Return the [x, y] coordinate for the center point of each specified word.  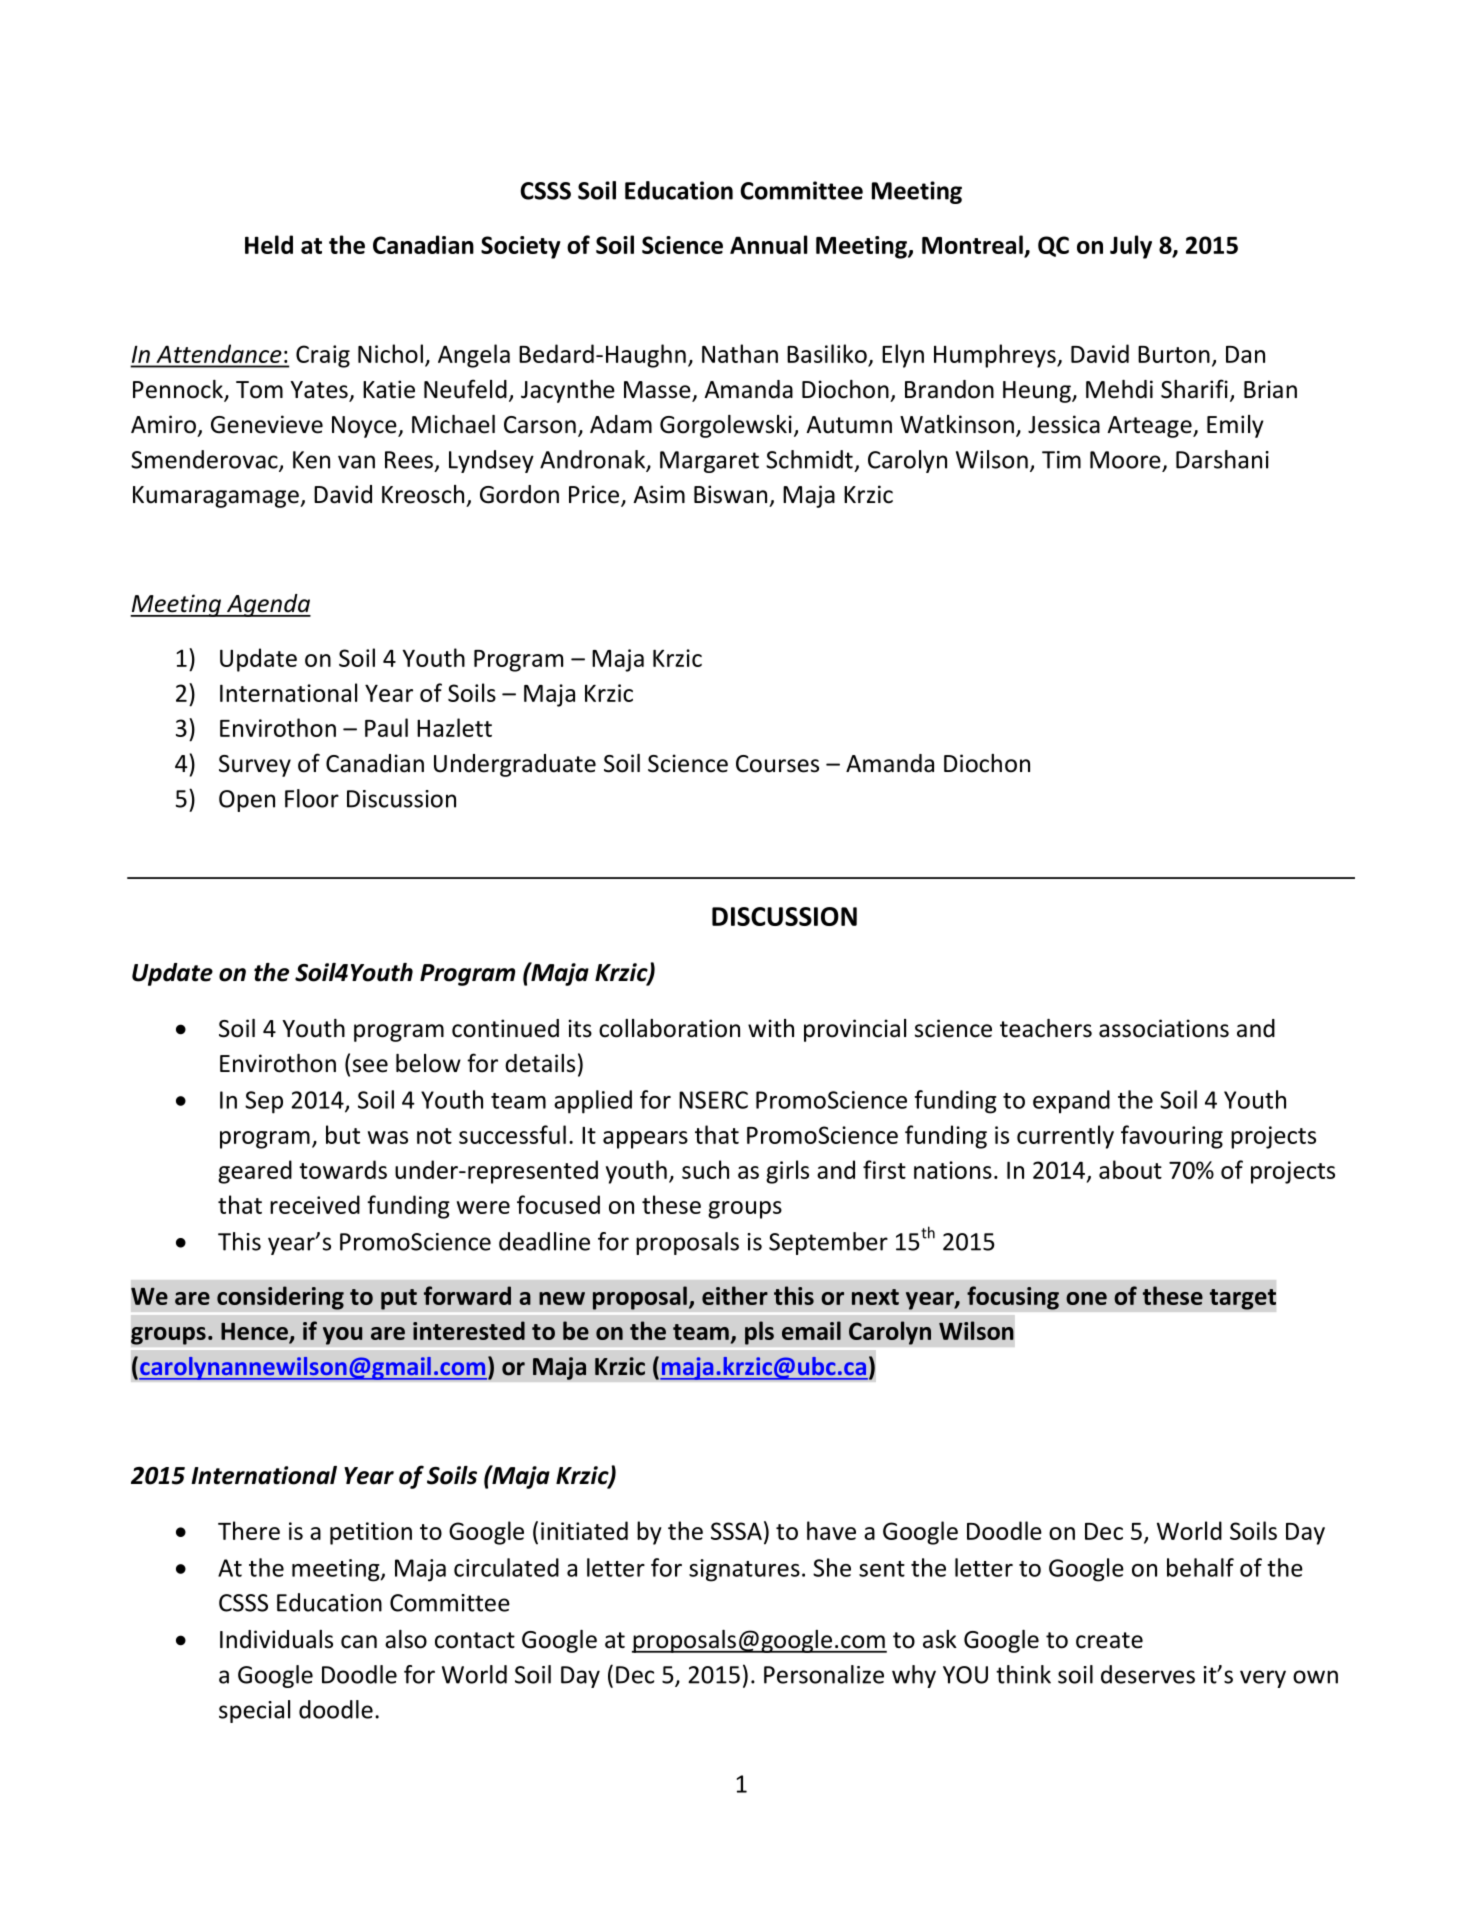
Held [269, 244]
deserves [1148, 1674]
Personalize [824, 1674]
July [1131, 247]
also [406, 1639]
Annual [768, 244]
